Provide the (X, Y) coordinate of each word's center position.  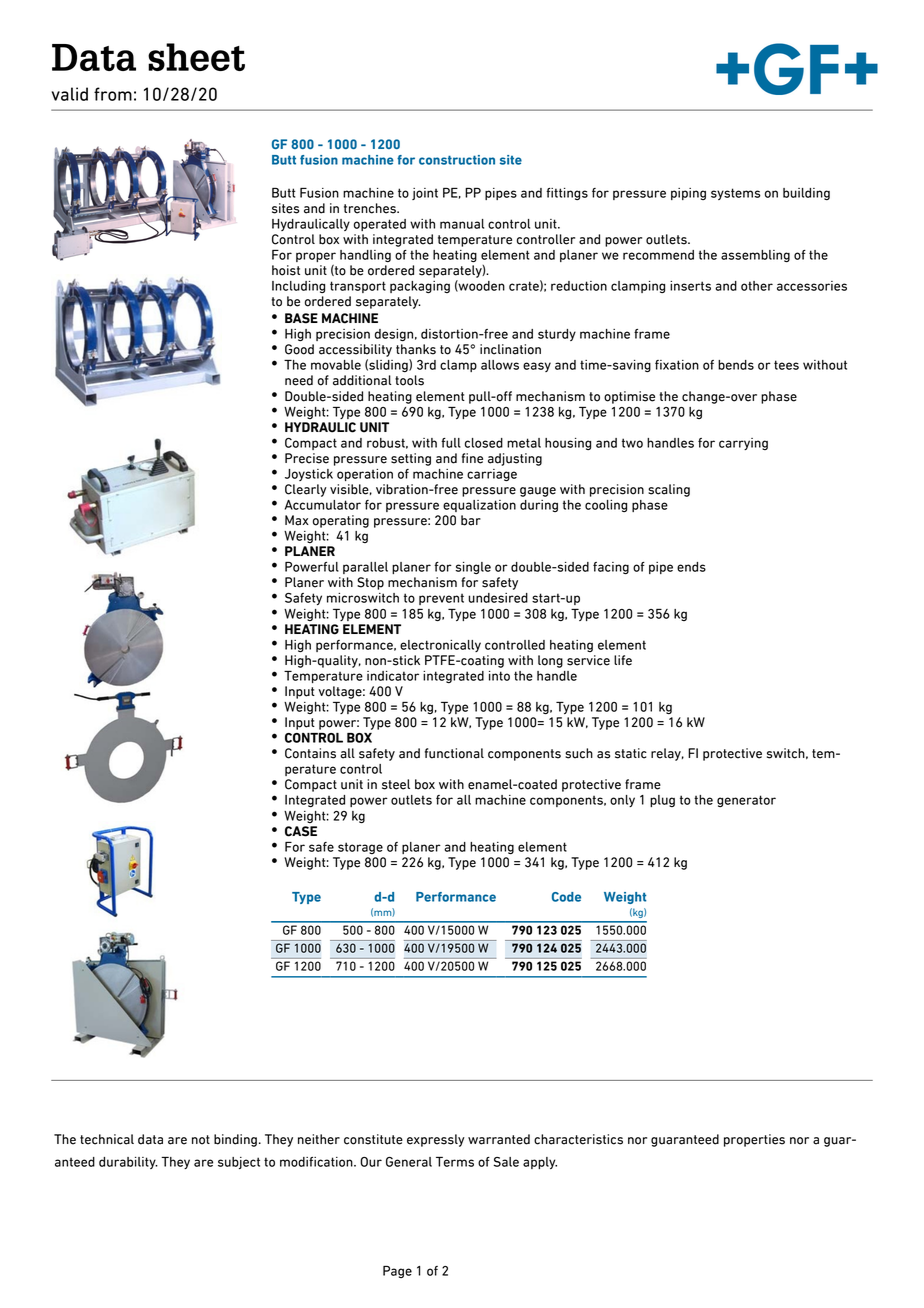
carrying (743, 444)
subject (239, 1163)
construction (457, 160)
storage (360, 848)
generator (746, 801)
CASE (301, 831)
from (113, 94)
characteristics (578, 1139)
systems (736, 194)
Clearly (306, 490)
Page (397, 1272)
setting (411, 459)
